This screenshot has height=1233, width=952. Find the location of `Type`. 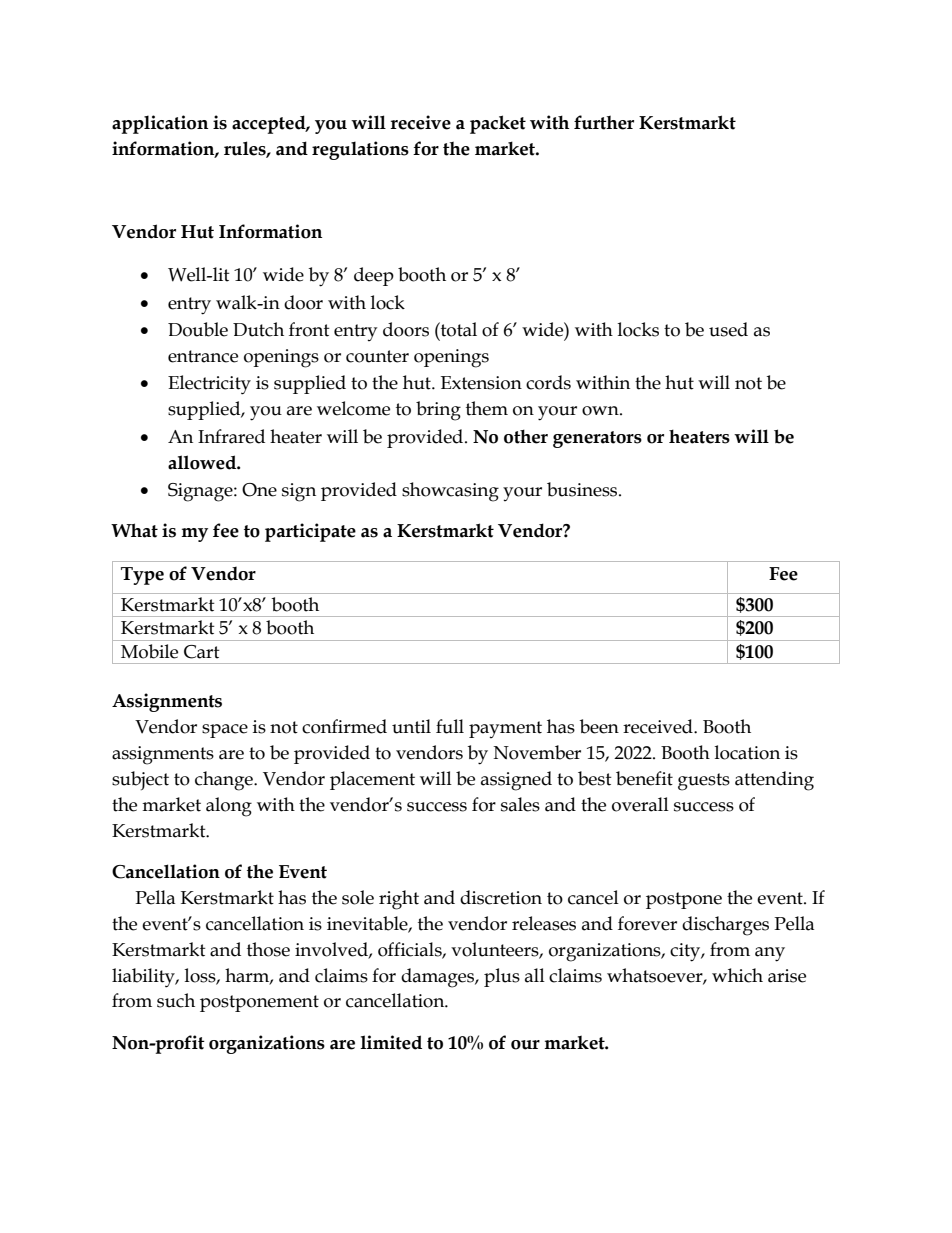

Type is located at coordinates (142, 576).
